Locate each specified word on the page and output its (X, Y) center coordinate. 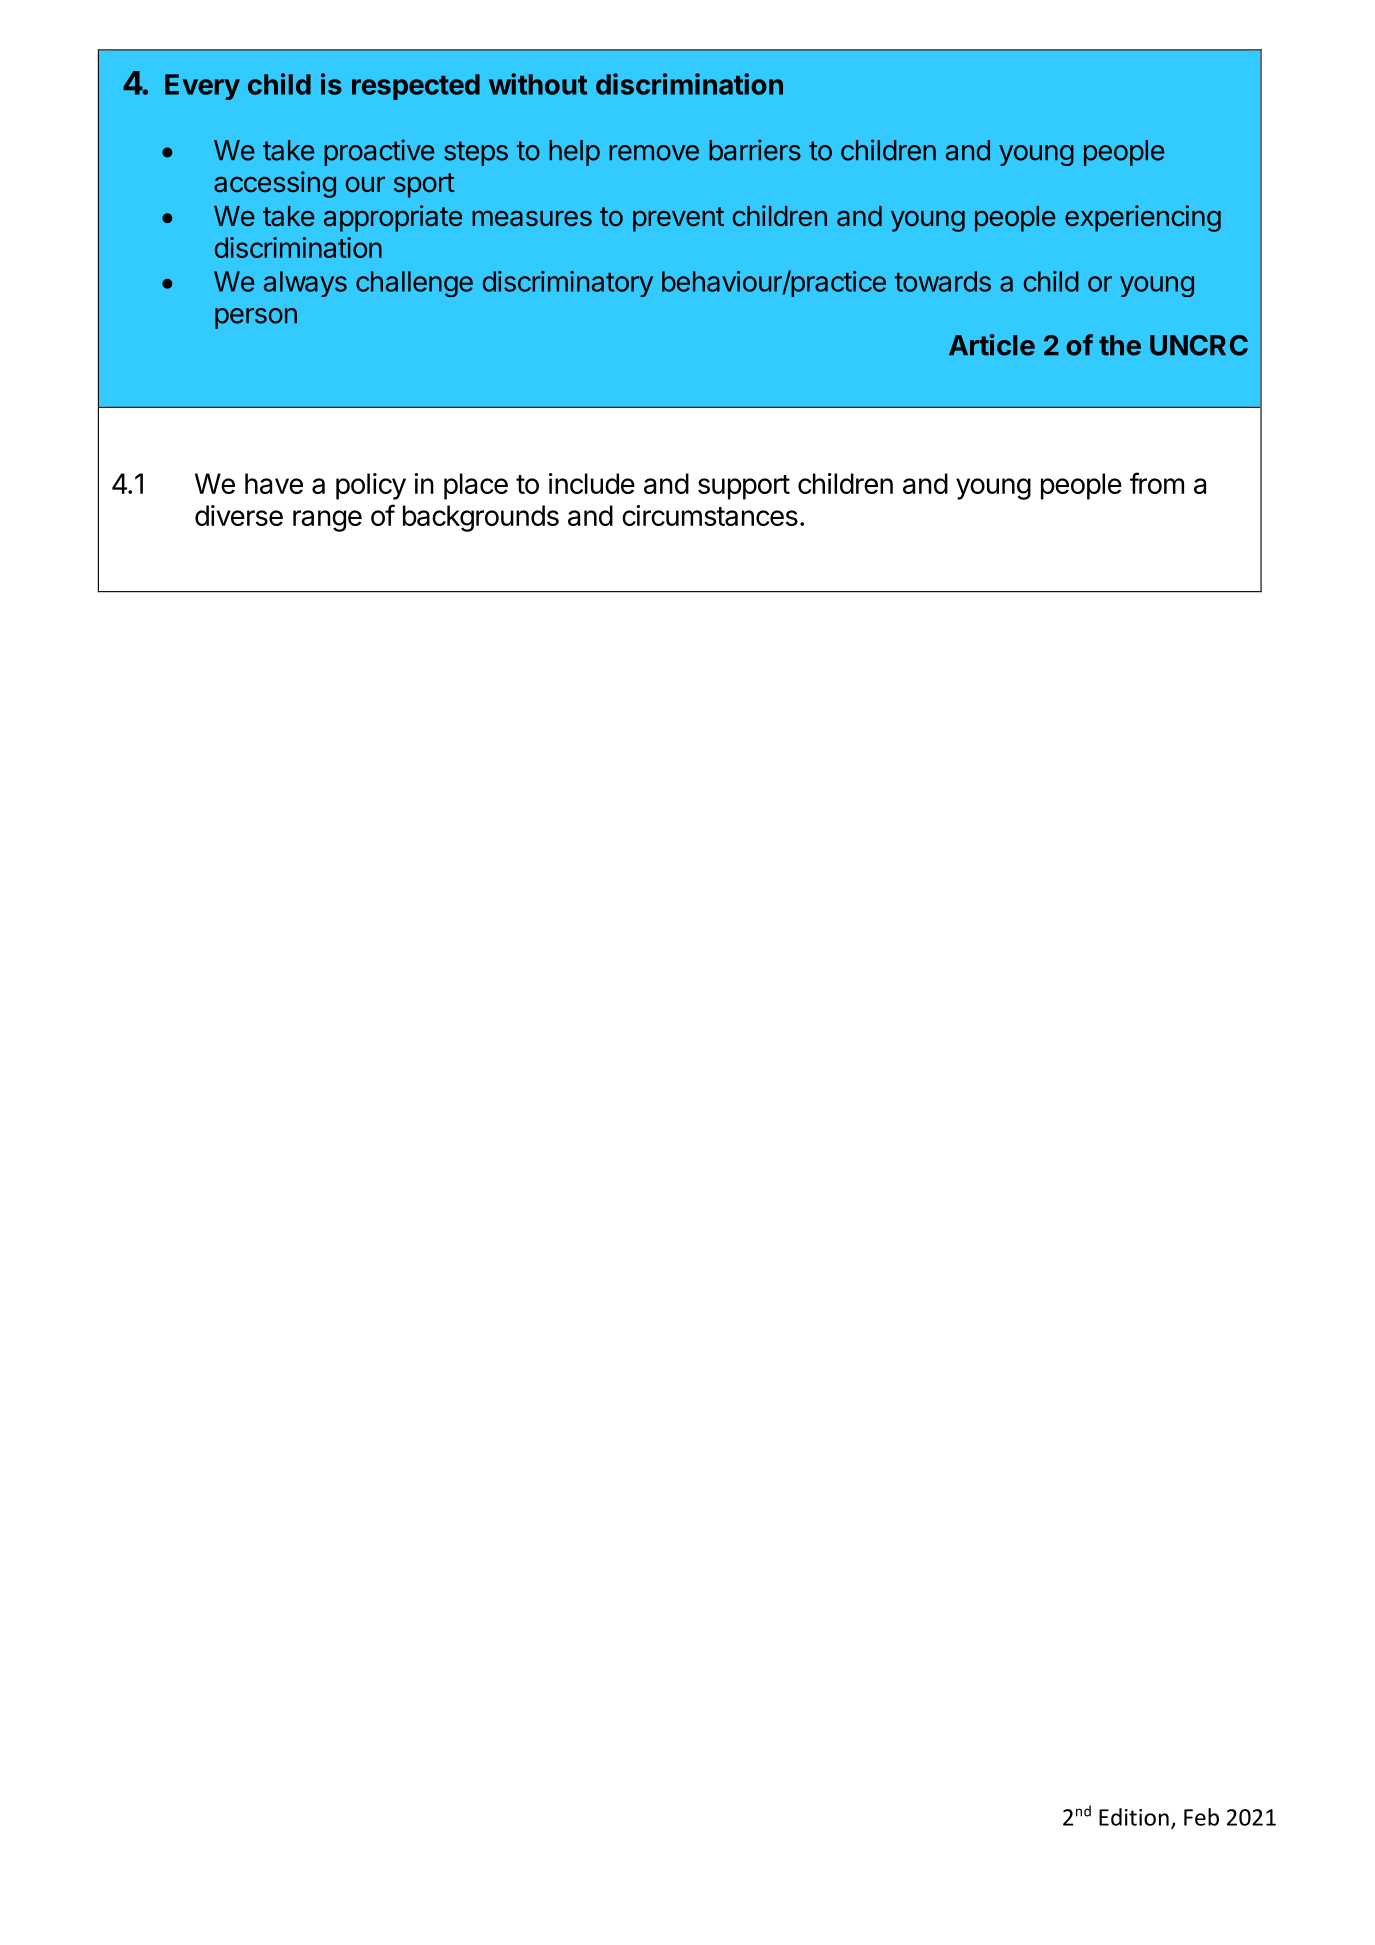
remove (654, 153)
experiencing (1143, 218)
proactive (379, 152)
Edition (1134, 1817)
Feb (1201, 1817)
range (327, 521)
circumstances (710, 515)
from (1157, 483)
